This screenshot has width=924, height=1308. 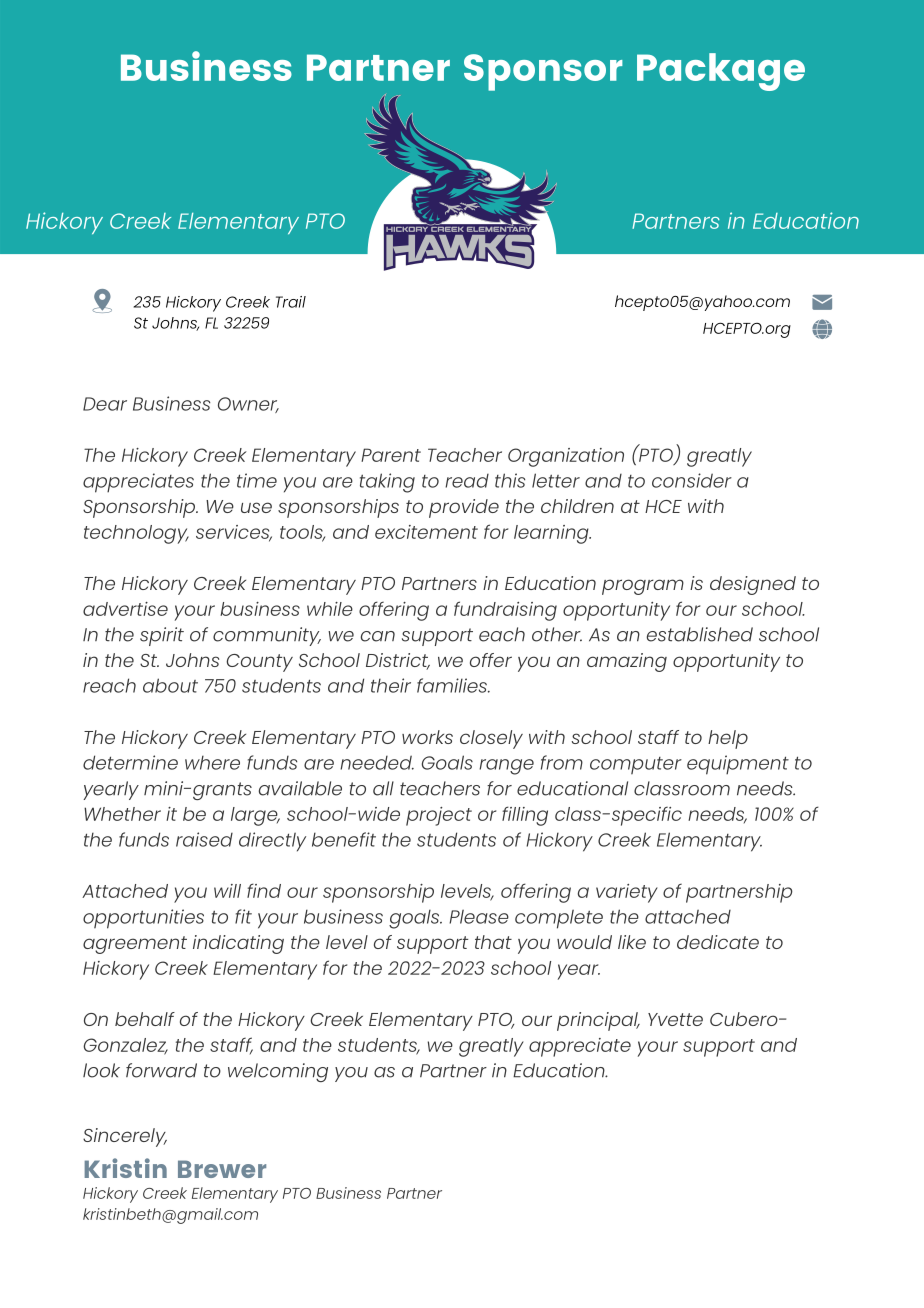 I want to click on where, so click(x=212, y=762).
